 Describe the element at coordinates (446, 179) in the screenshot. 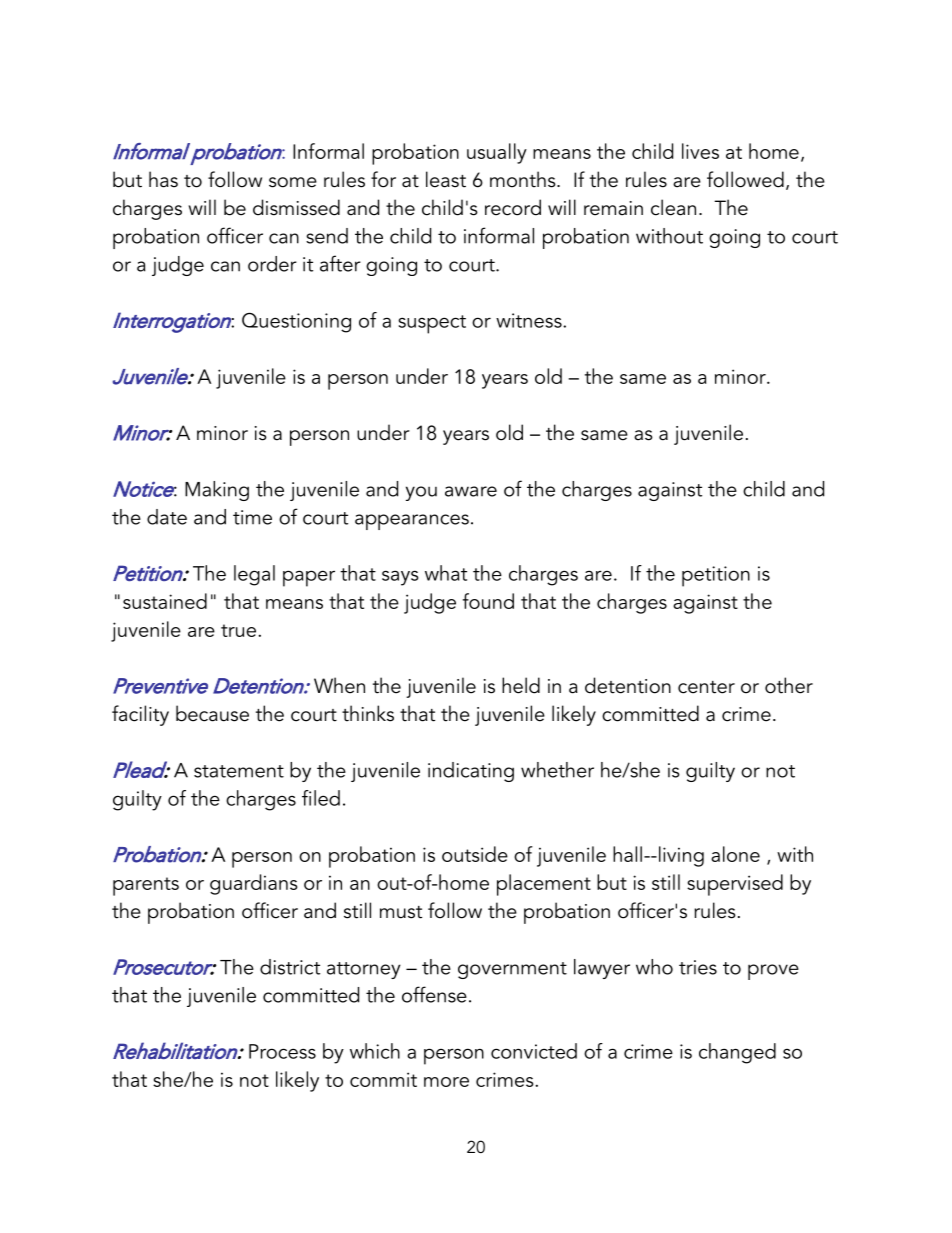

I see `least` at that location.
